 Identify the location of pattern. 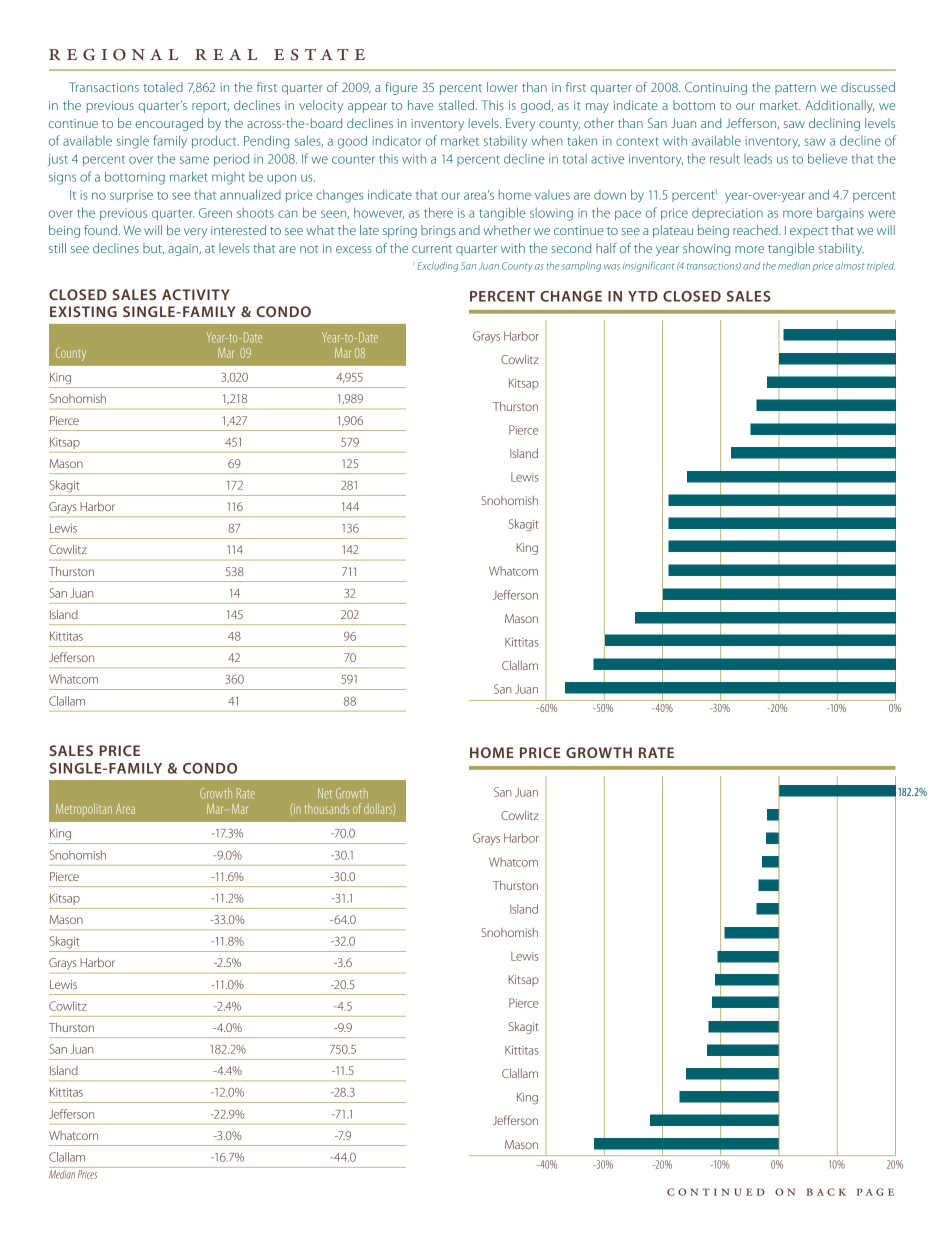
(795, 89).
